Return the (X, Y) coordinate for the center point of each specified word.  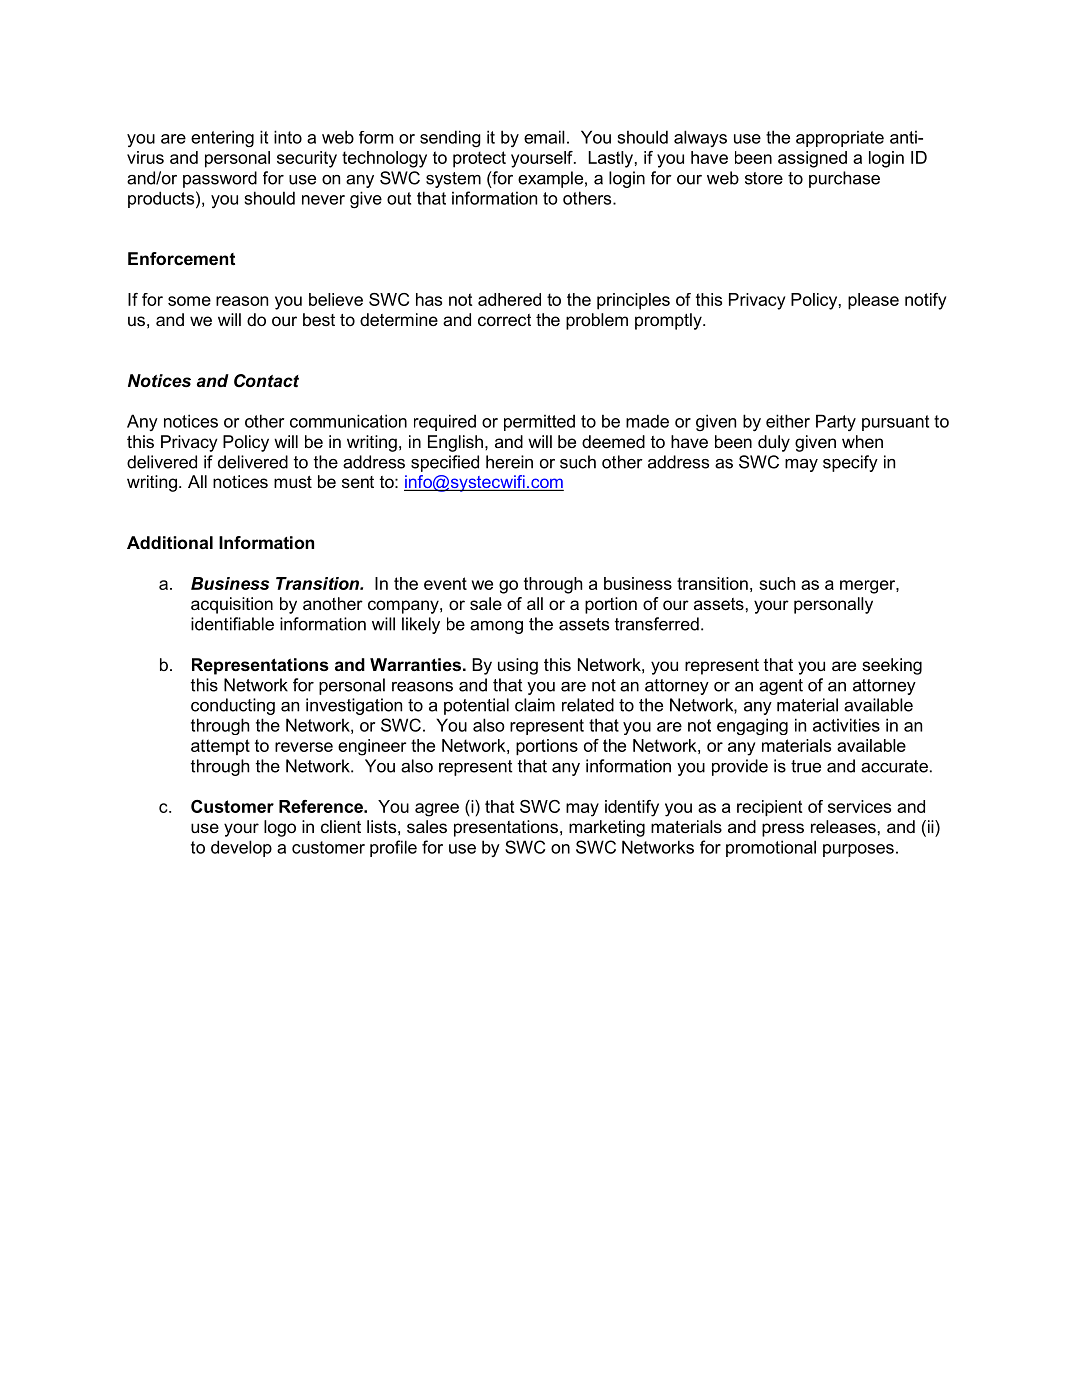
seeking (892, 666)
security (307, 159)
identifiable (232, 624)
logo (280, 828)
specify (850, 463)
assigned (812, 159)
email (544, 137)
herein (509, 462)
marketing (607, 828)
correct (504, 320)
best (319, 319)
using (518, 666)
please (873, 301)
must (293, 482)
